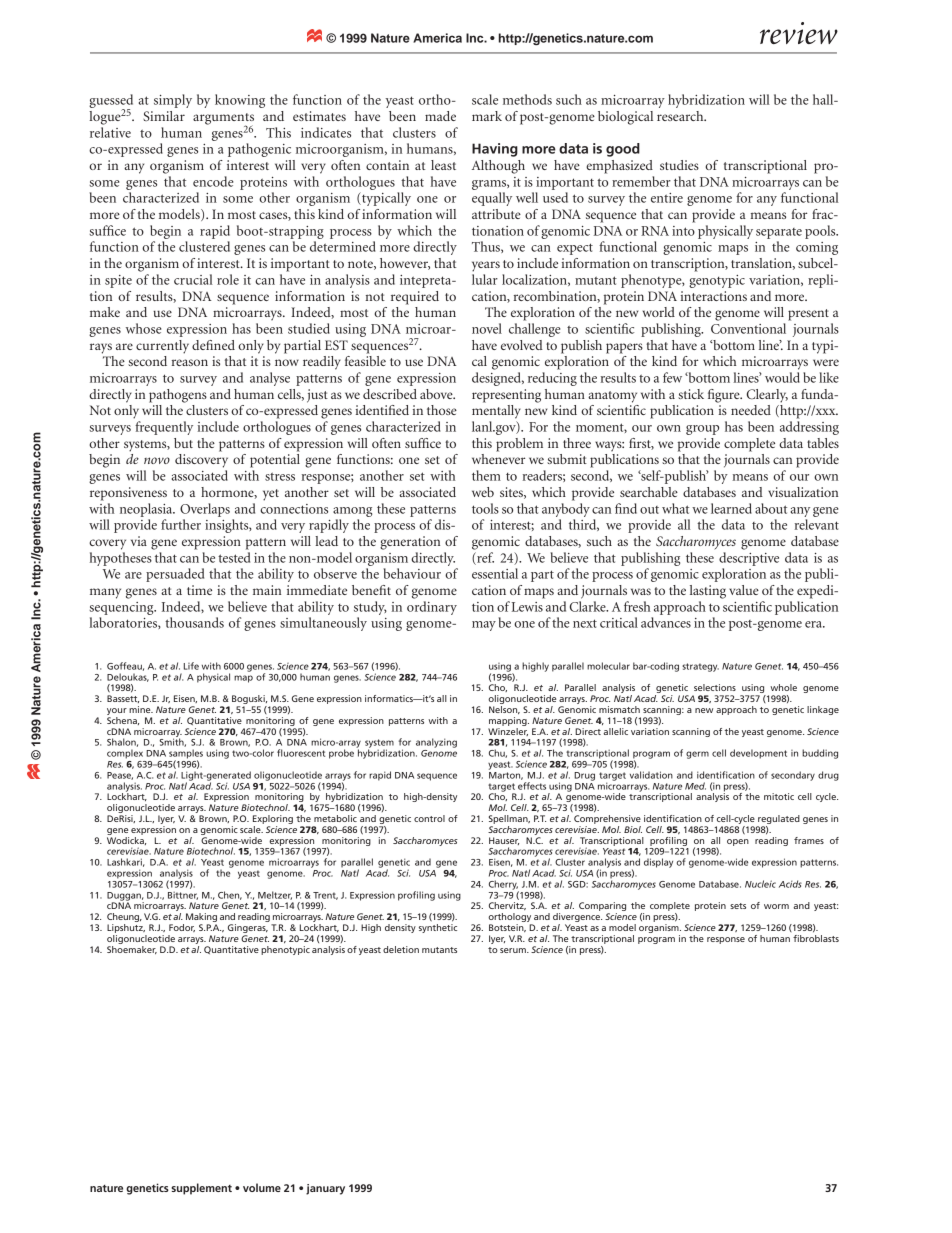 Image resolution: width=952 pixels, height=1233 pixels. Describe the element at coordinates (782, 377) in the image. I see `would` at that location.
